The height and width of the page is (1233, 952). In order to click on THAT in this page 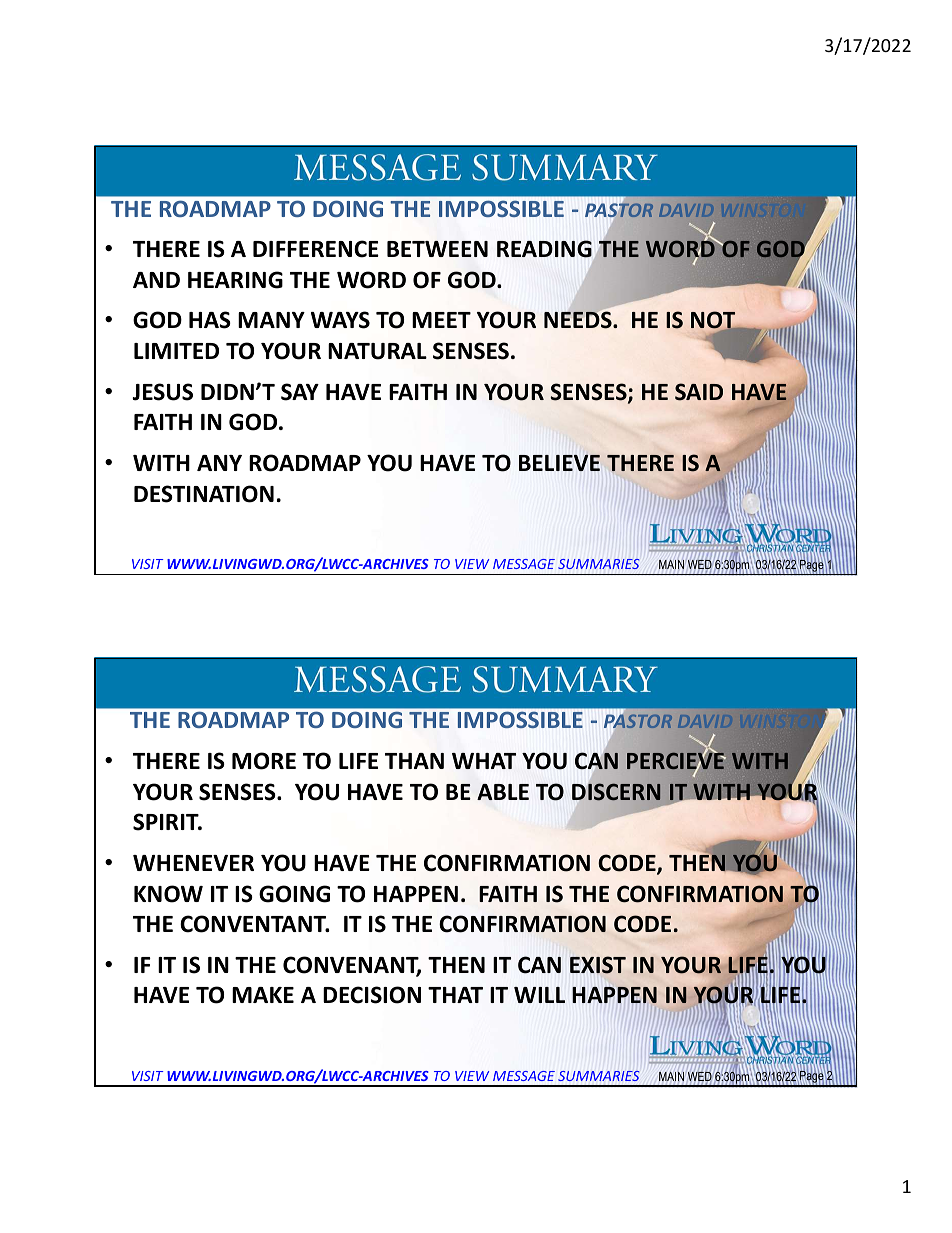, I will do `click(455, 995)`.
